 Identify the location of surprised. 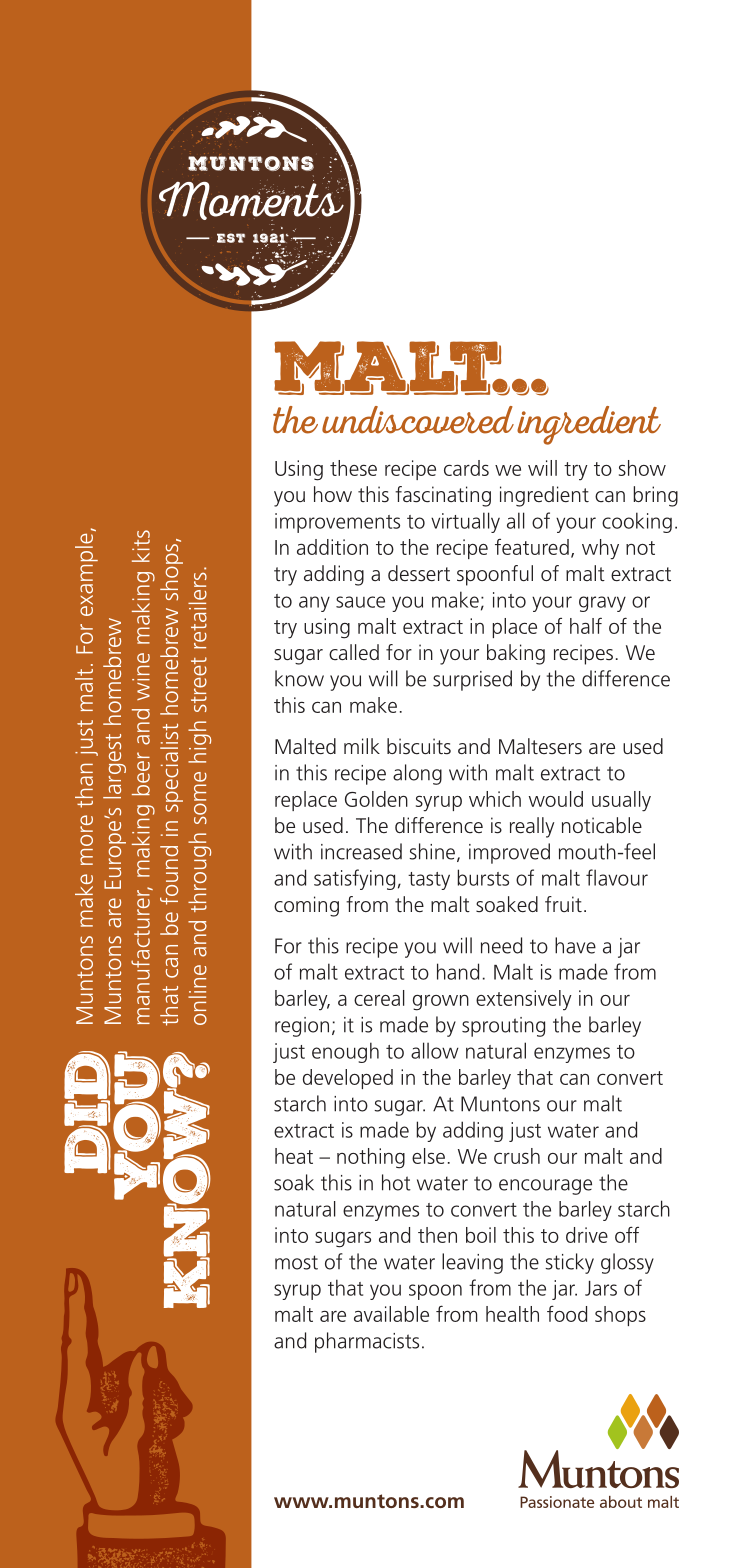
(472, 680).
